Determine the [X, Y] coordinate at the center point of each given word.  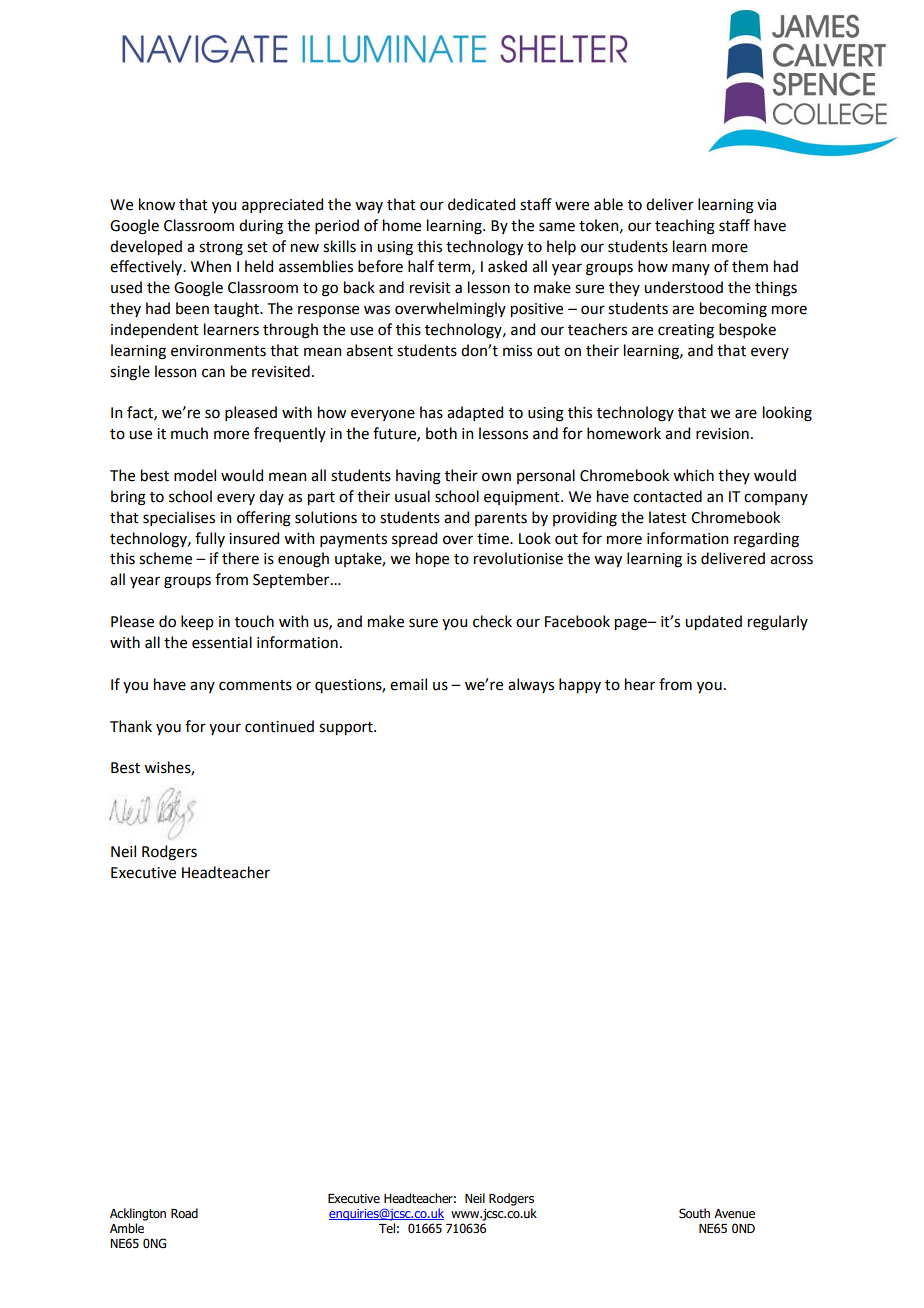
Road [184, 1213]
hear [640, 684]
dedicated [481, 204]
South [694, 1213]
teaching [685, 227]
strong [221, 249]
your [225, 729]
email [408, 684]
